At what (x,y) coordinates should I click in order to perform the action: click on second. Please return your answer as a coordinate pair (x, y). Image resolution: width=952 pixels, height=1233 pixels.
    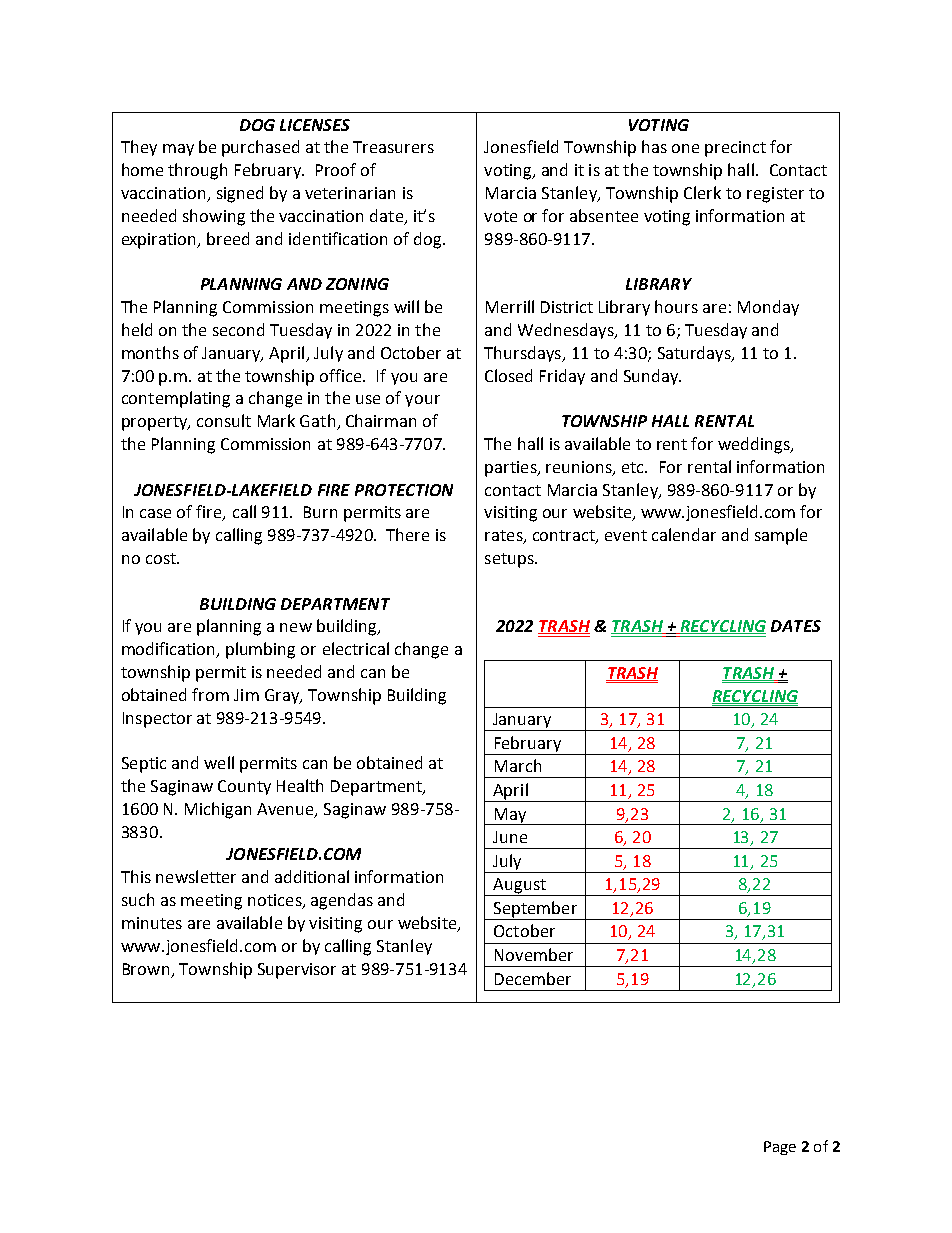
    Looking at the image, I should click on (238, 329).
